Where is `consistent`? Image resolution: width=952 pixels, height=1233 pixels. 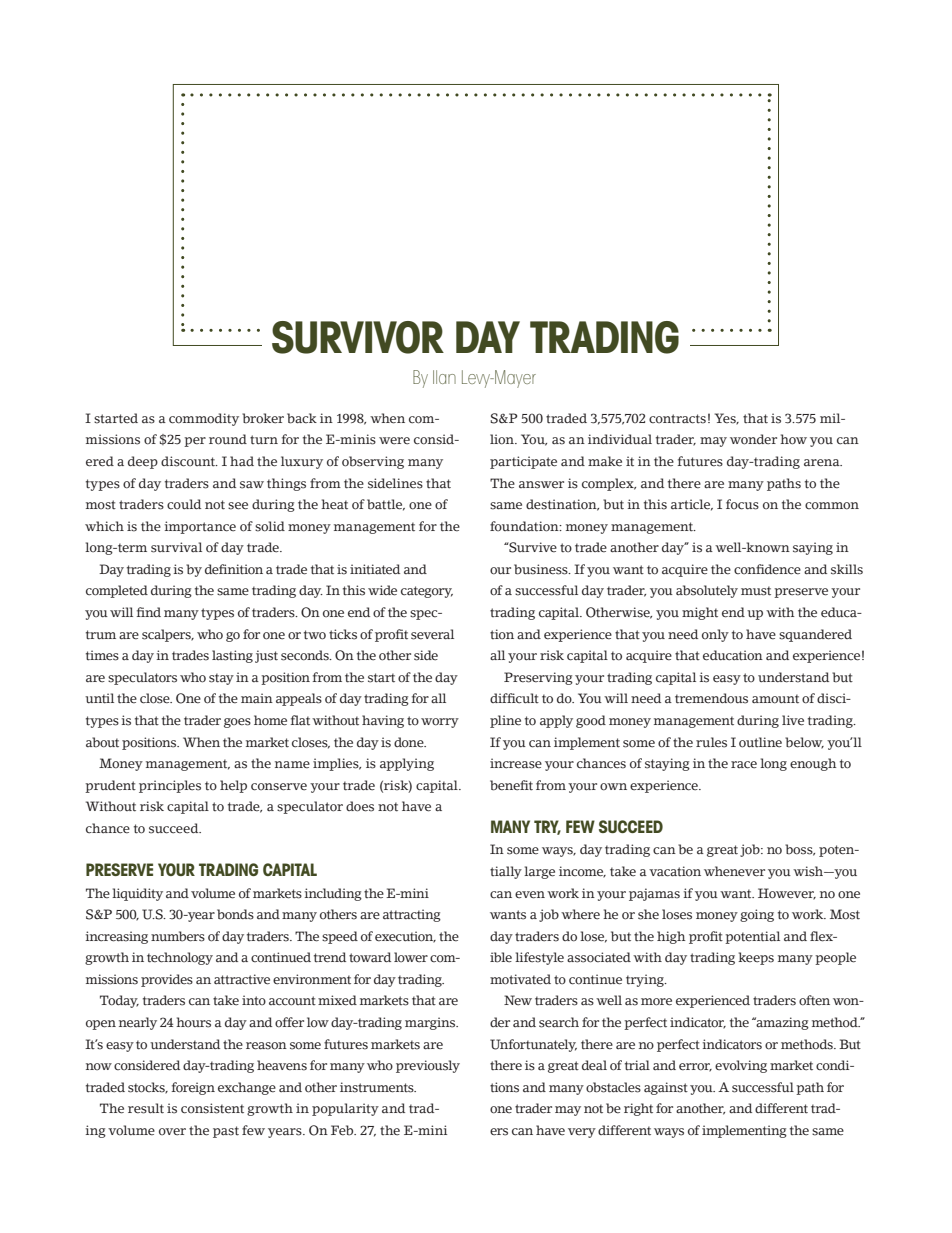
consistent is located at coordinates (212, 1108).
